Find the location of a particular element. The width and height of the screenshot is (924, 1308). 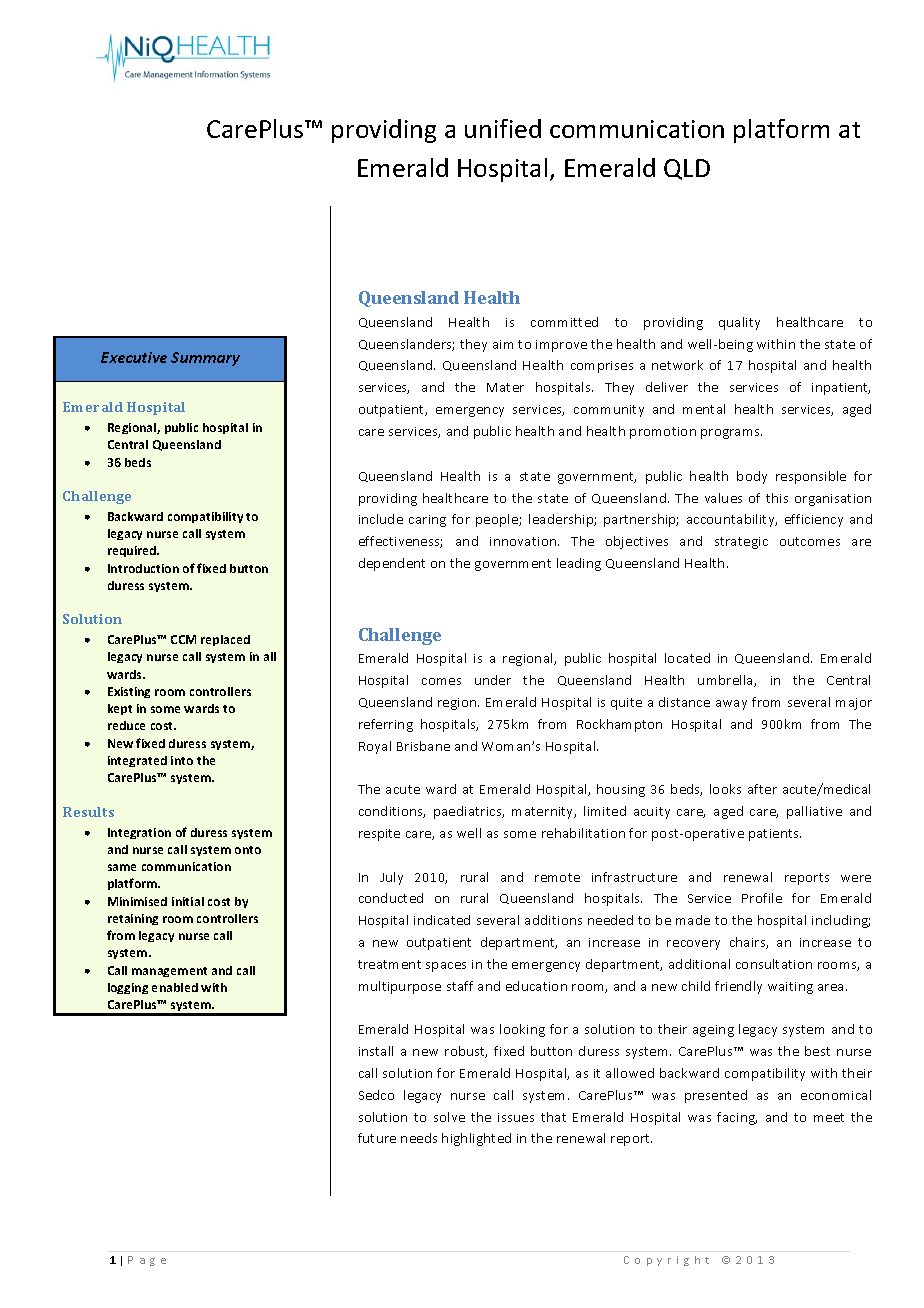

unified is located at coordinates (503, 128).
